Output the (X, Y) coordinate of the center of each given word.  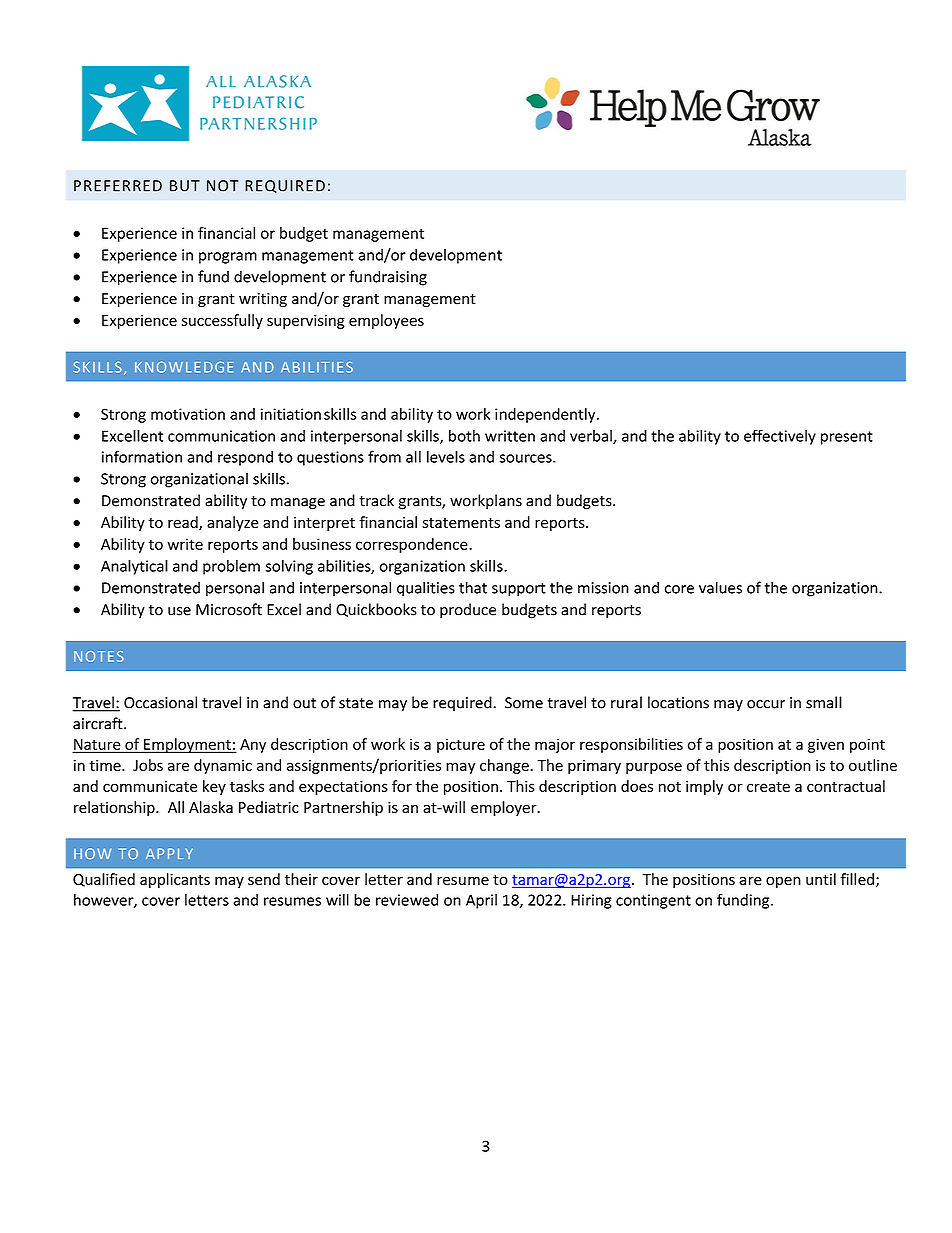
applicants (175, 880)
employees (386, 321)
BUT (185, 186)
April (481, 901)
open (783, 882)
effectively (780, 437)
